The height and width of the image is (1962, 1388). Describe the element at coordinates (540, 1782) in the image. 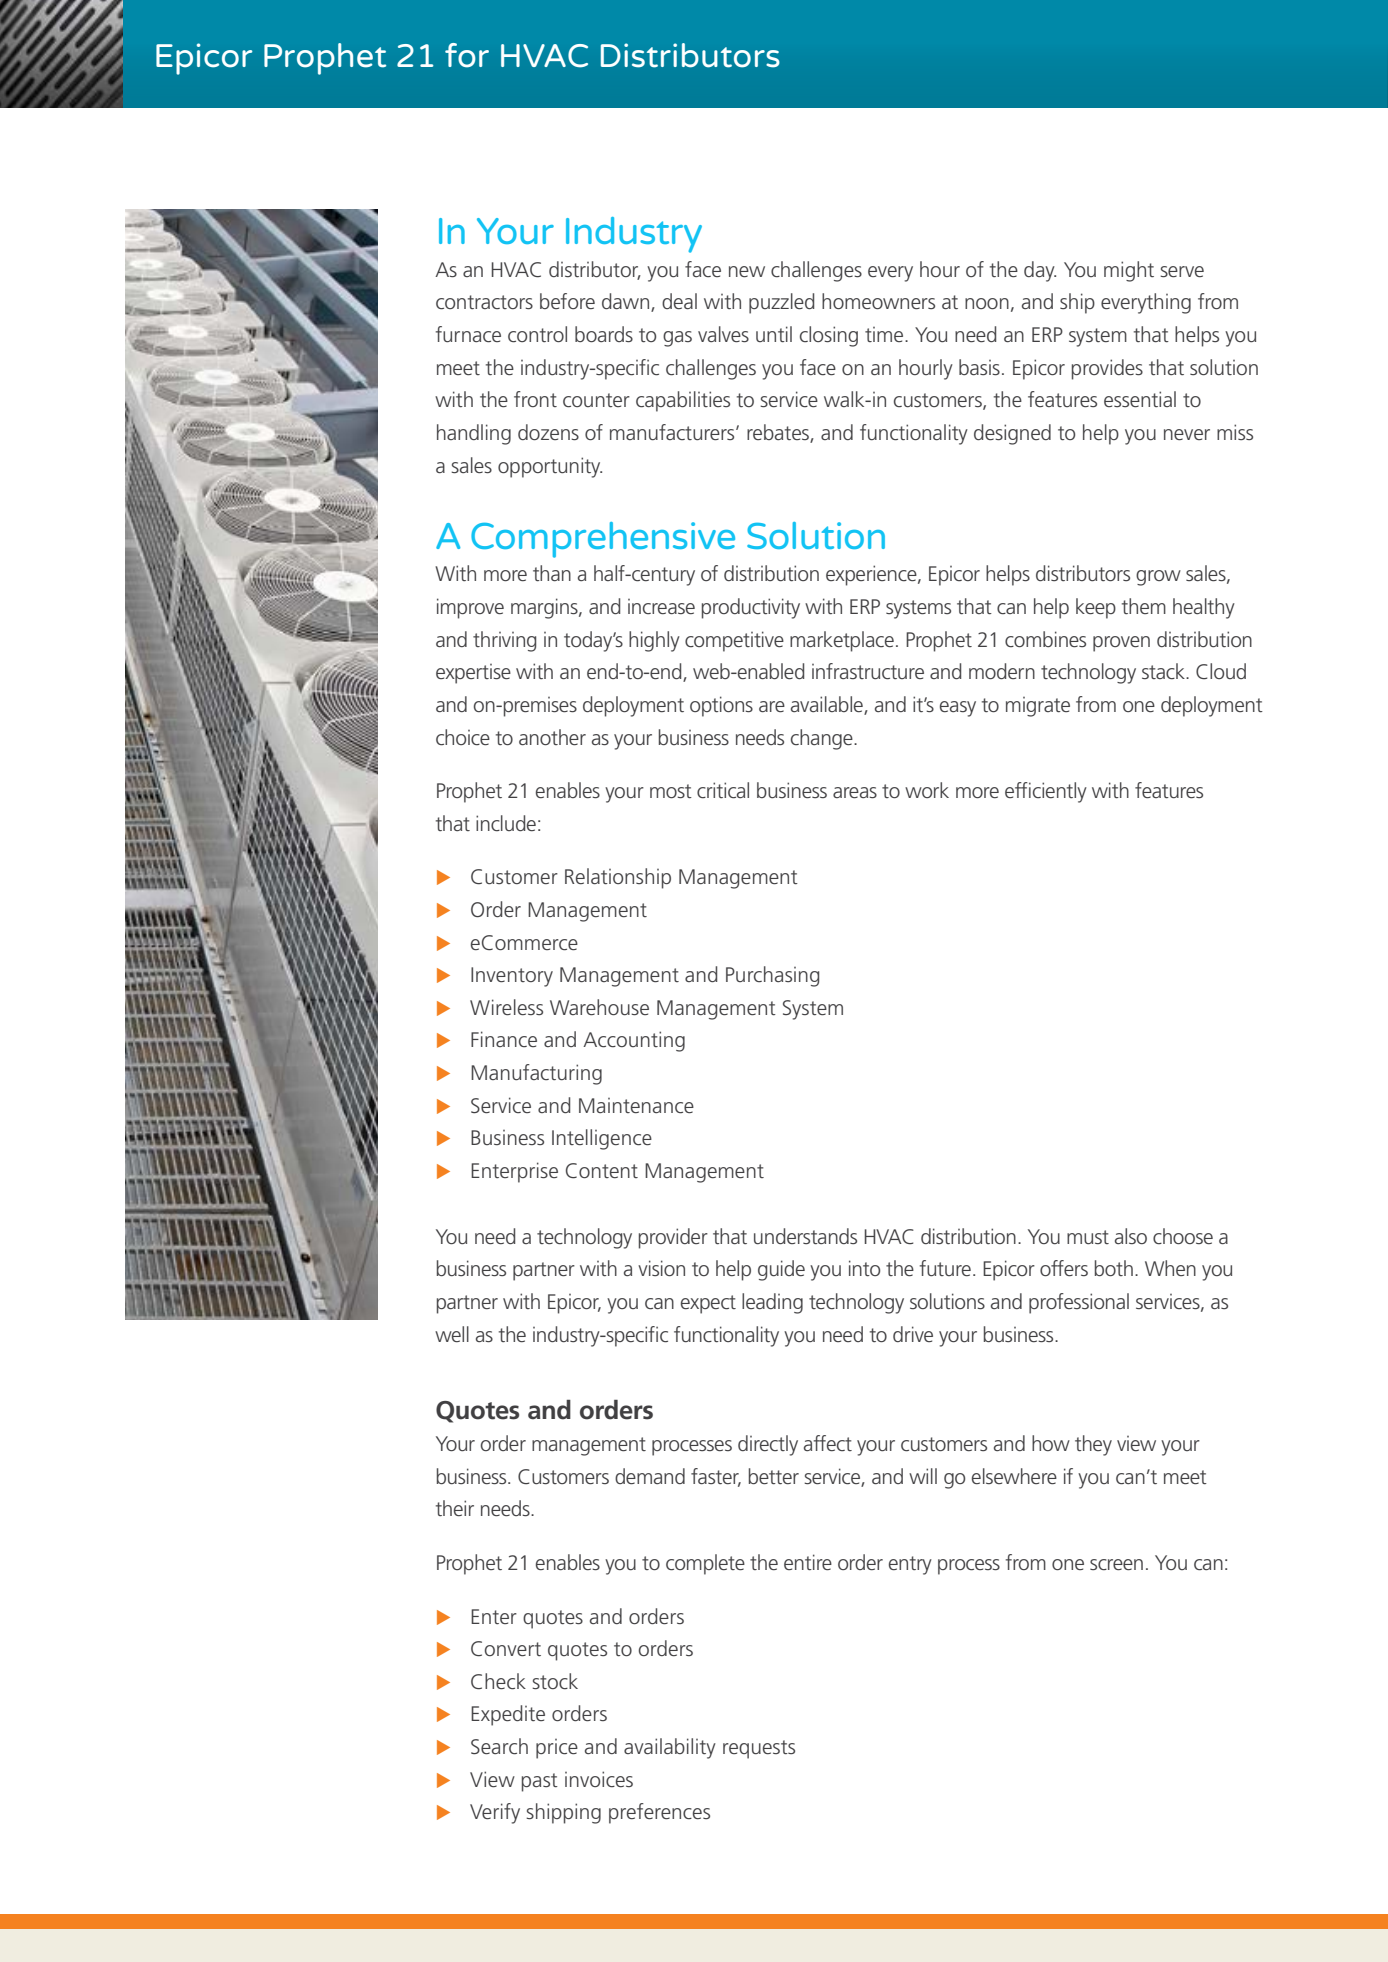

I see `past` at that location.
